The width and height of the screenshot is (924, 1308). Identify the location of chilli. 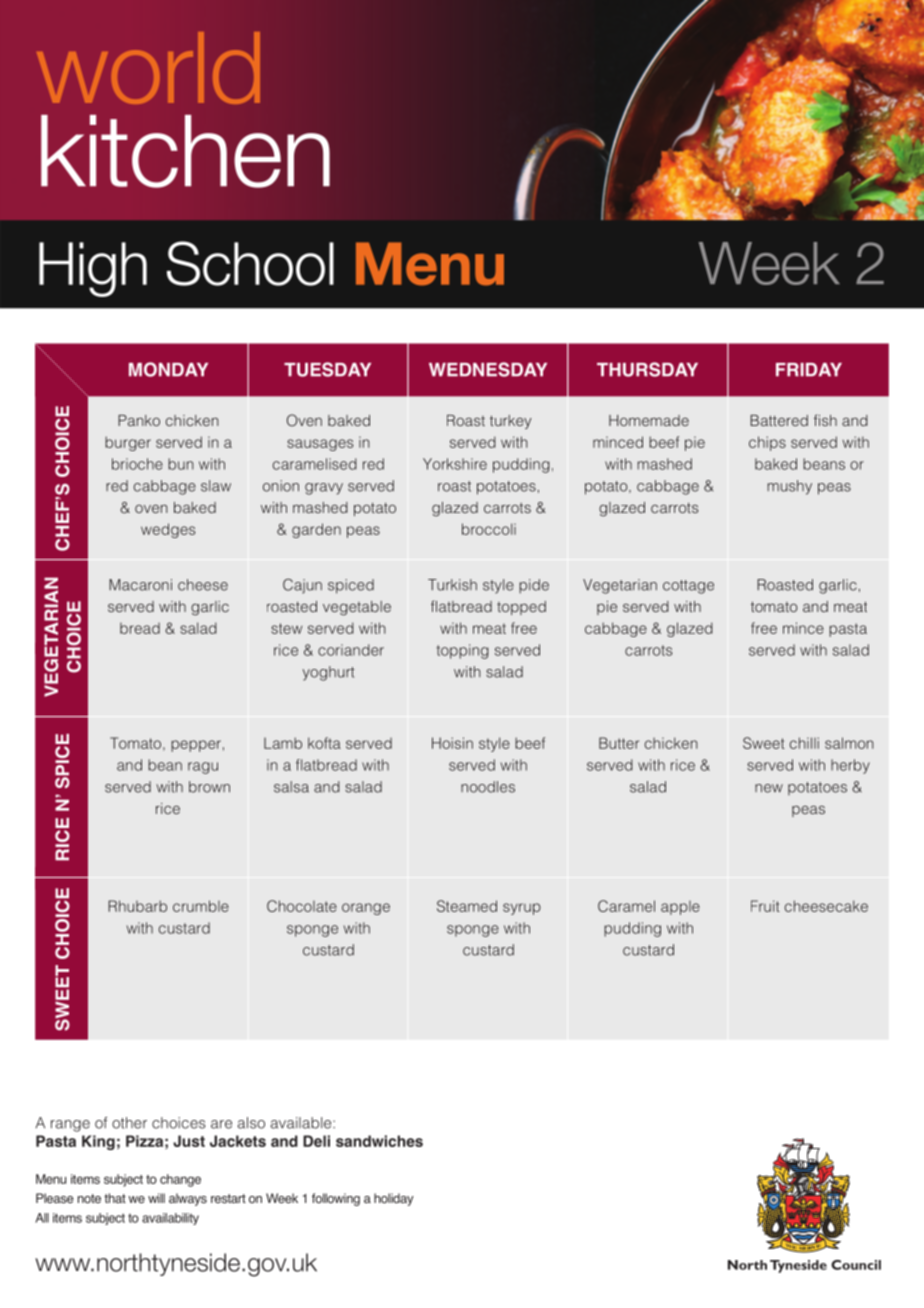
(804, 743).
